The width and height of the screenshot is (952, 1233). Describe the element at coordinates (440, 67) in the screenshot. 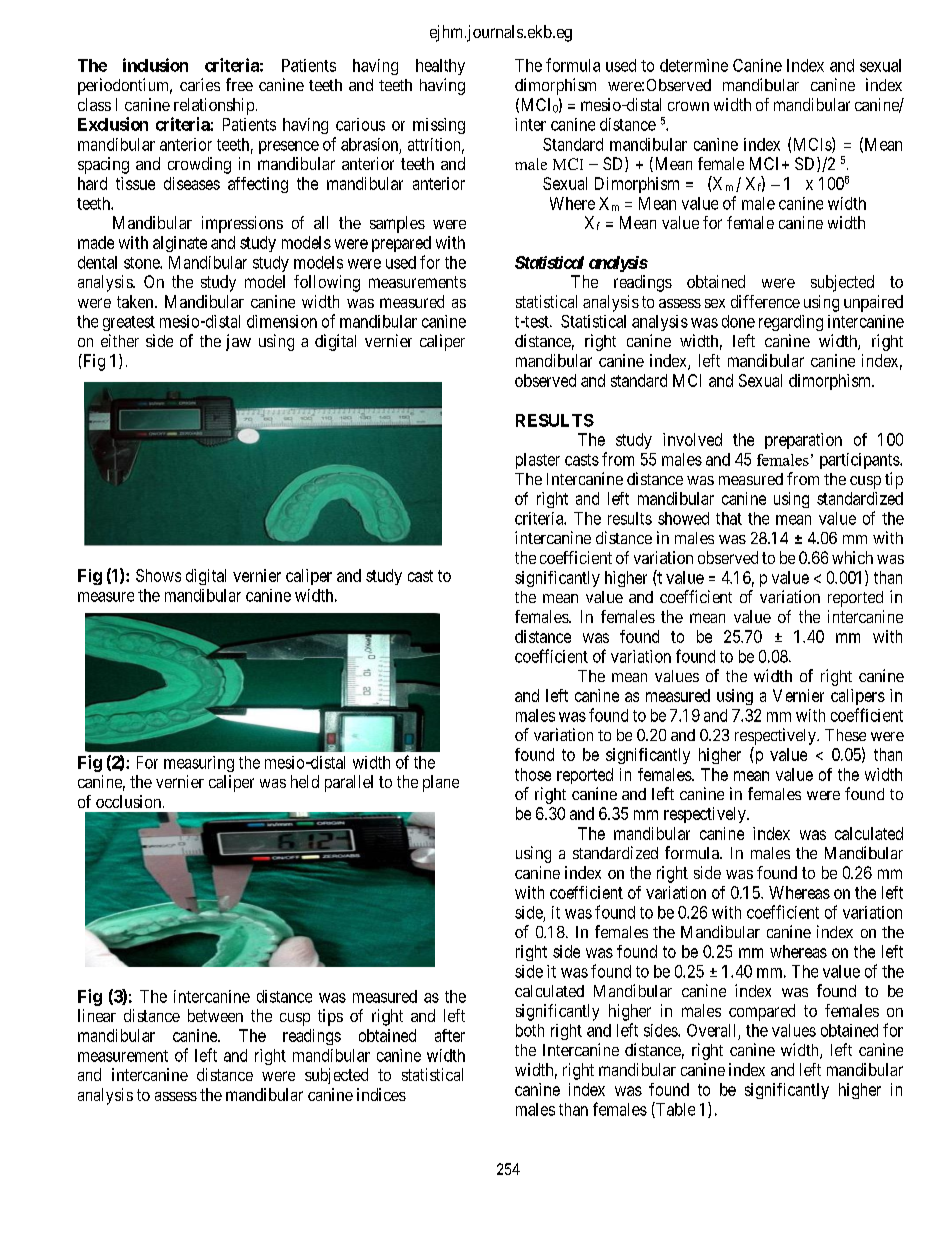

I see `healthy` at that location.
